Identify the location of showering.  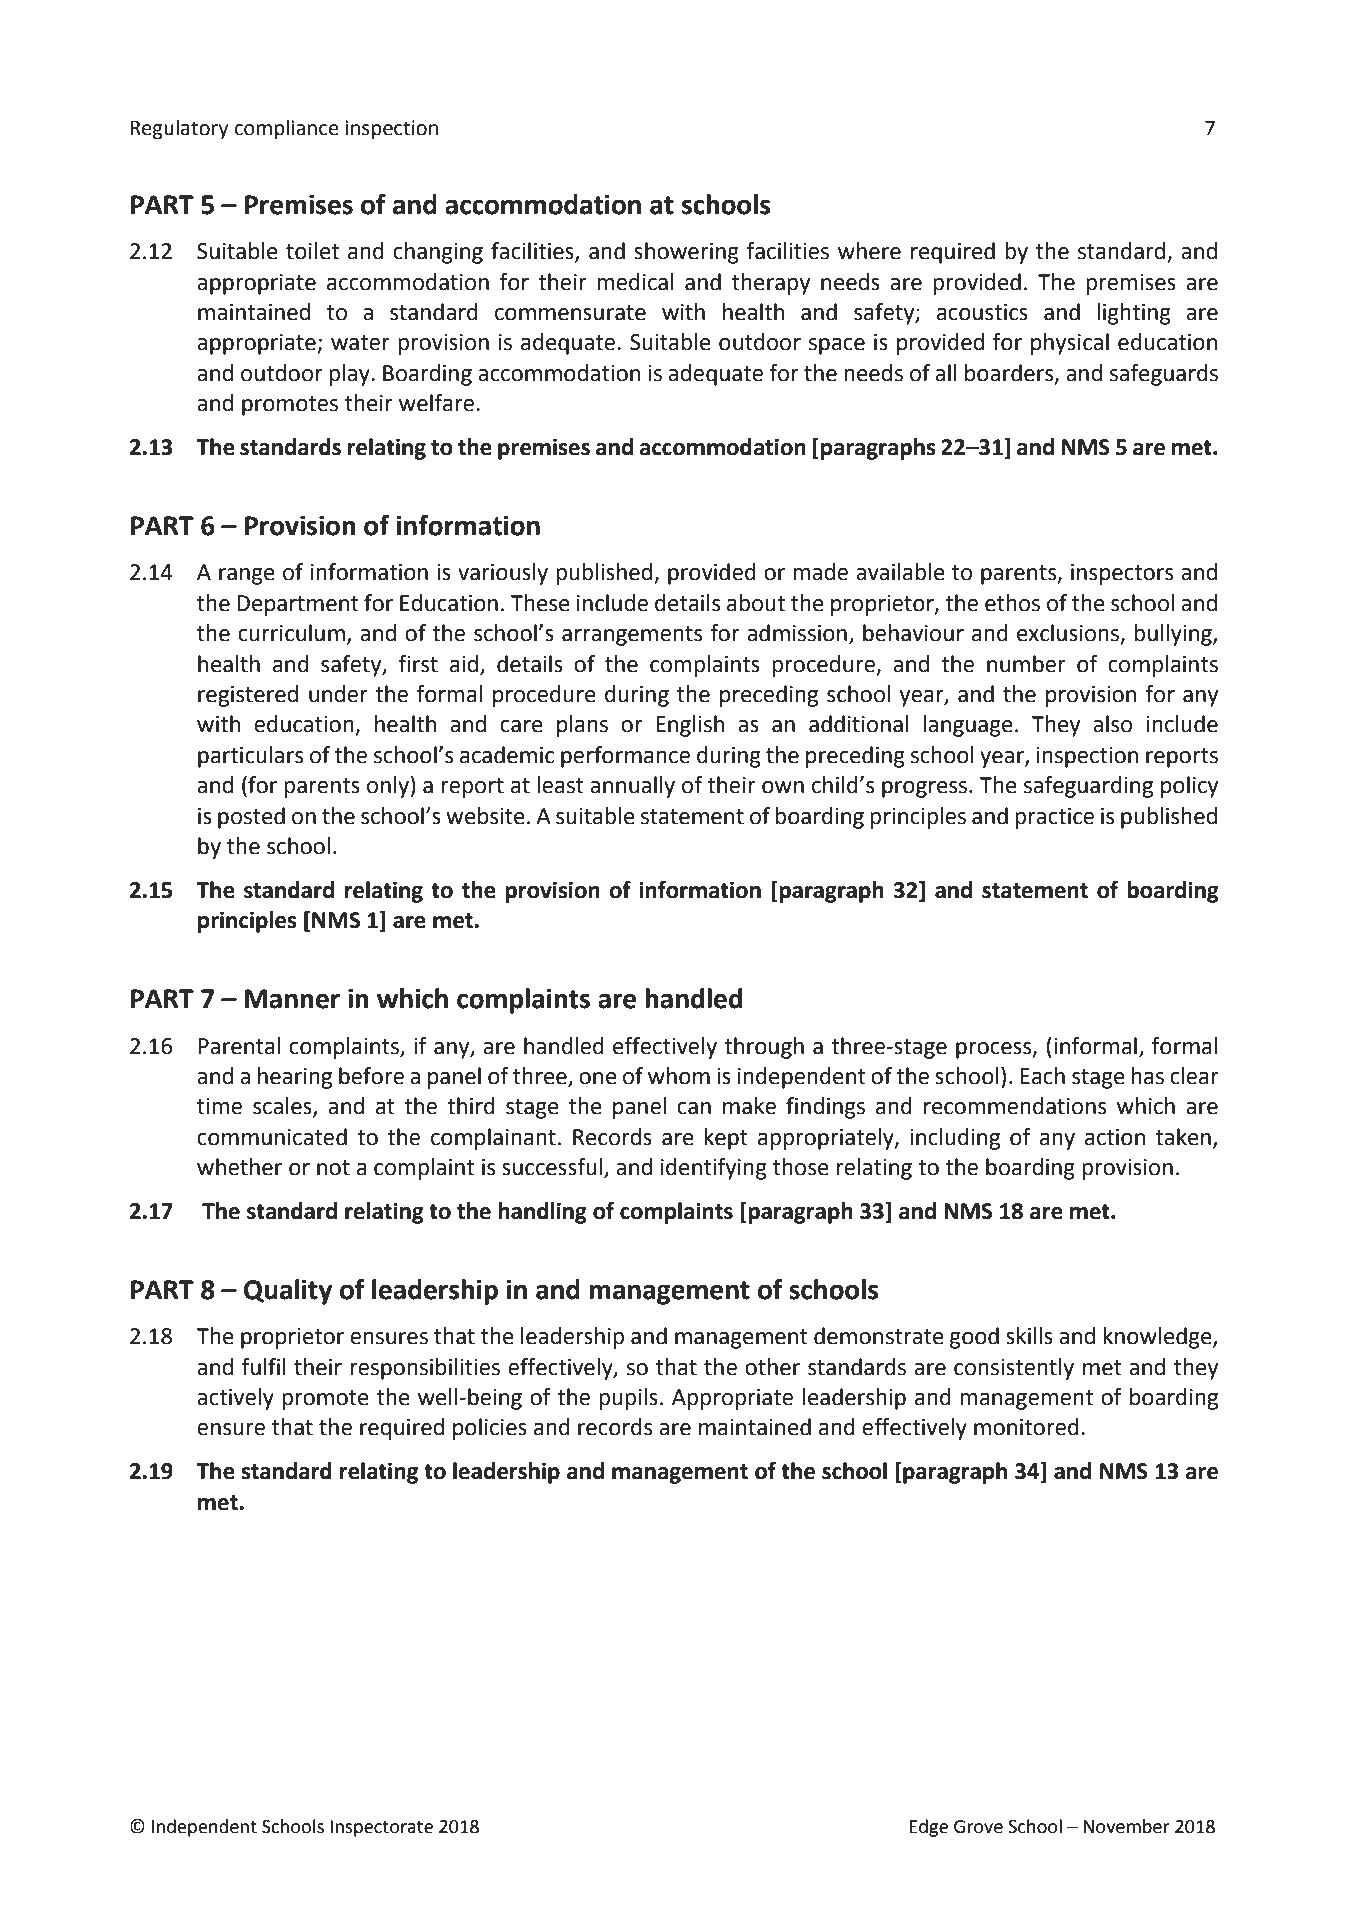
(686, 253).
